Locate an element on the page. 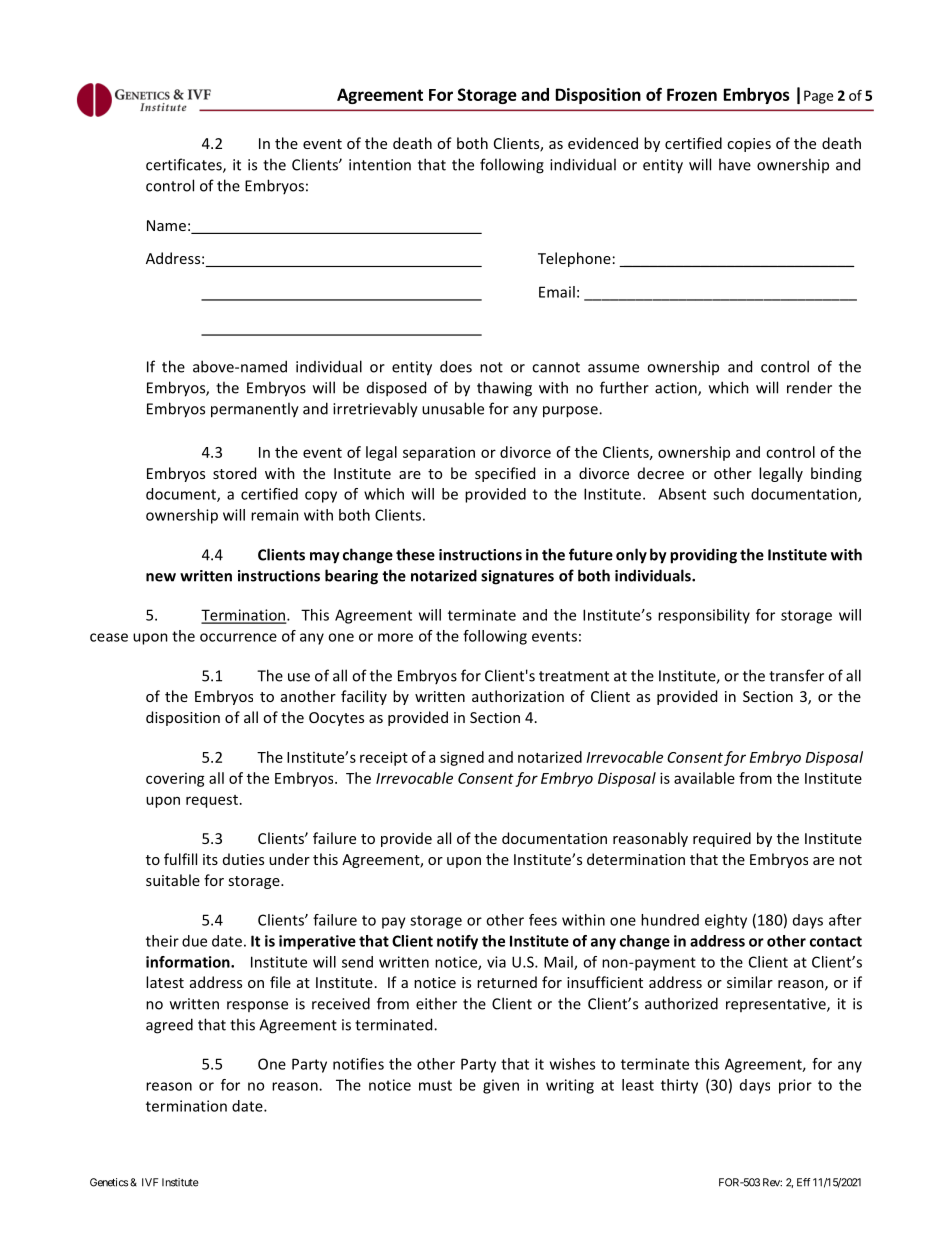  copies is located at coordinates (749, 145).
